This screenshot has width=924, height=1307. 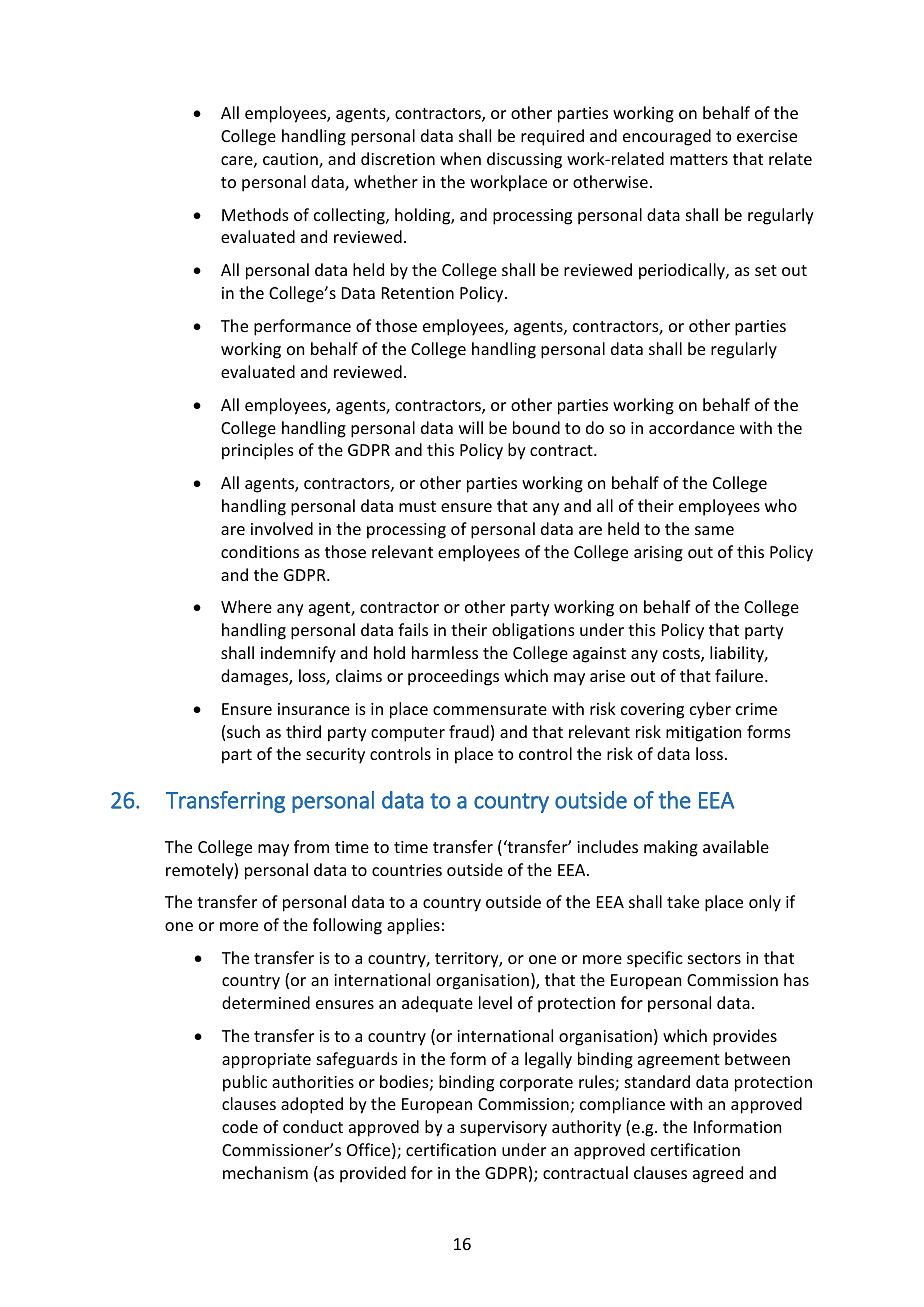 I want to click on conduct, so click(x=313, y=1126).
